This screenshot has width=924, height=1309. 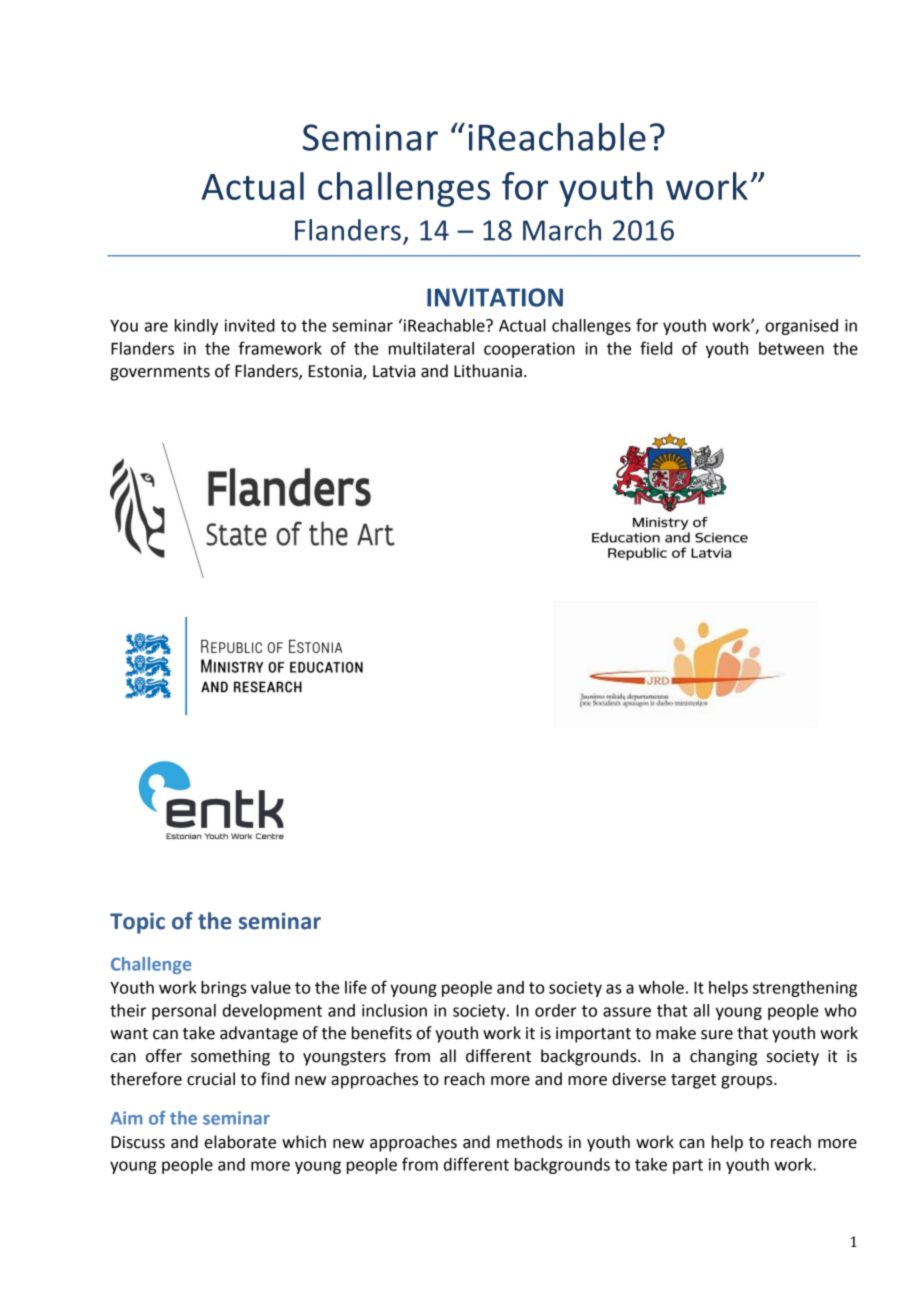 What do you see at coordinates (240, 1142) in the screenshot?
I see `elaborate` at bounding box center [240, 1142].
